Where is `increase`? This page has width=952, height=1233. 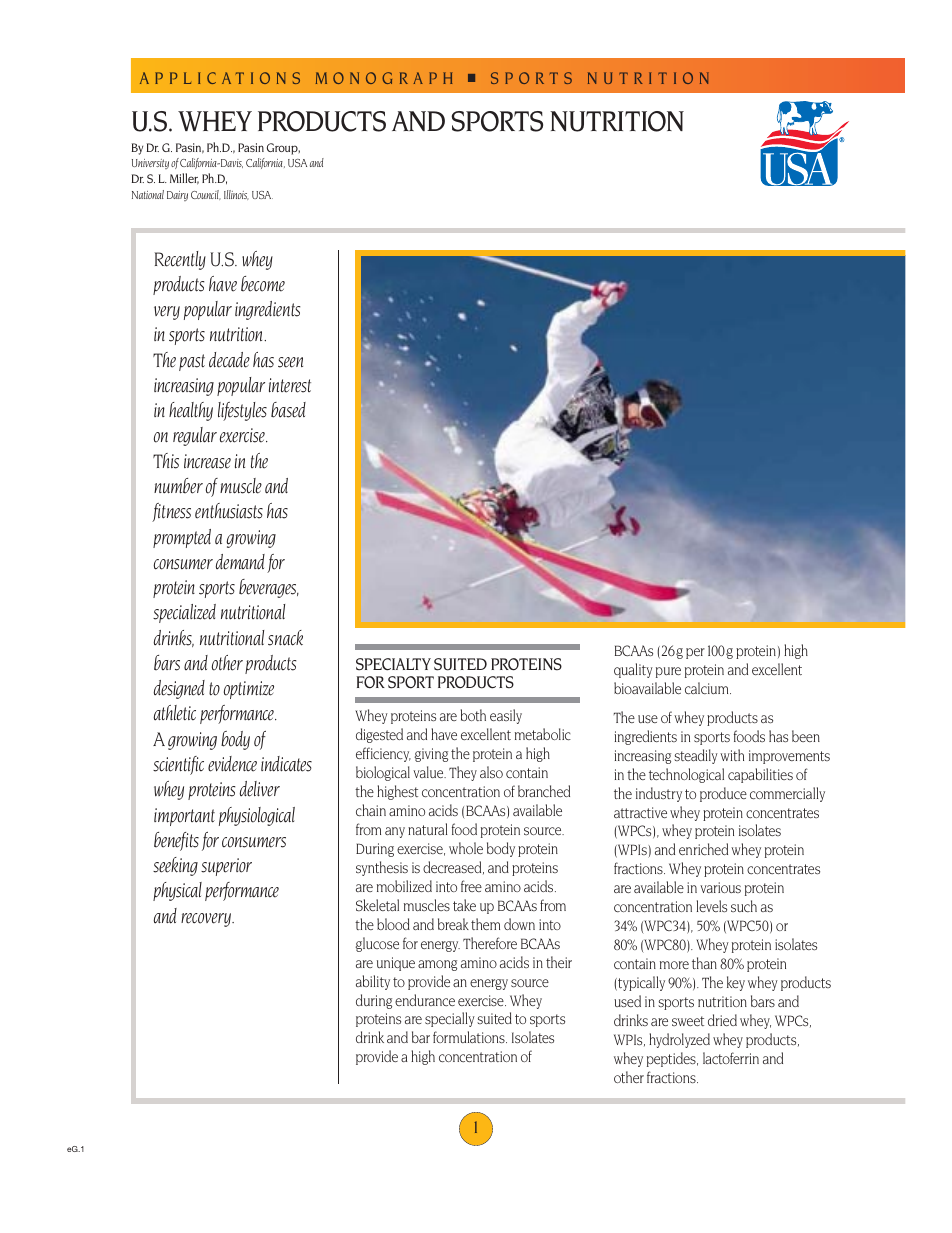 increase is located at coordinates (207, 461).
